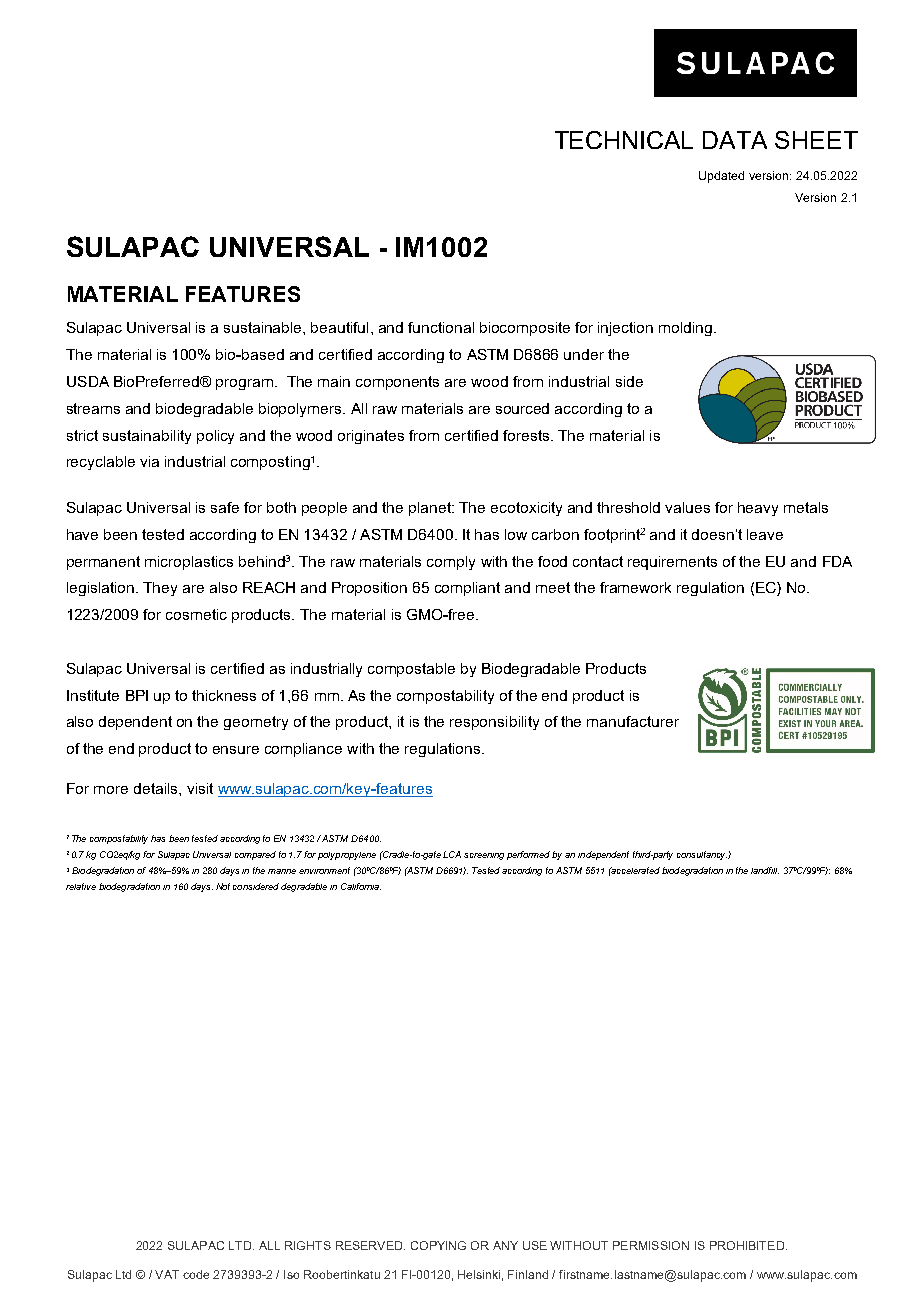 This screenshot has width=924, height=1307. I want to click on PERMISSION, so click(651, 1245).
